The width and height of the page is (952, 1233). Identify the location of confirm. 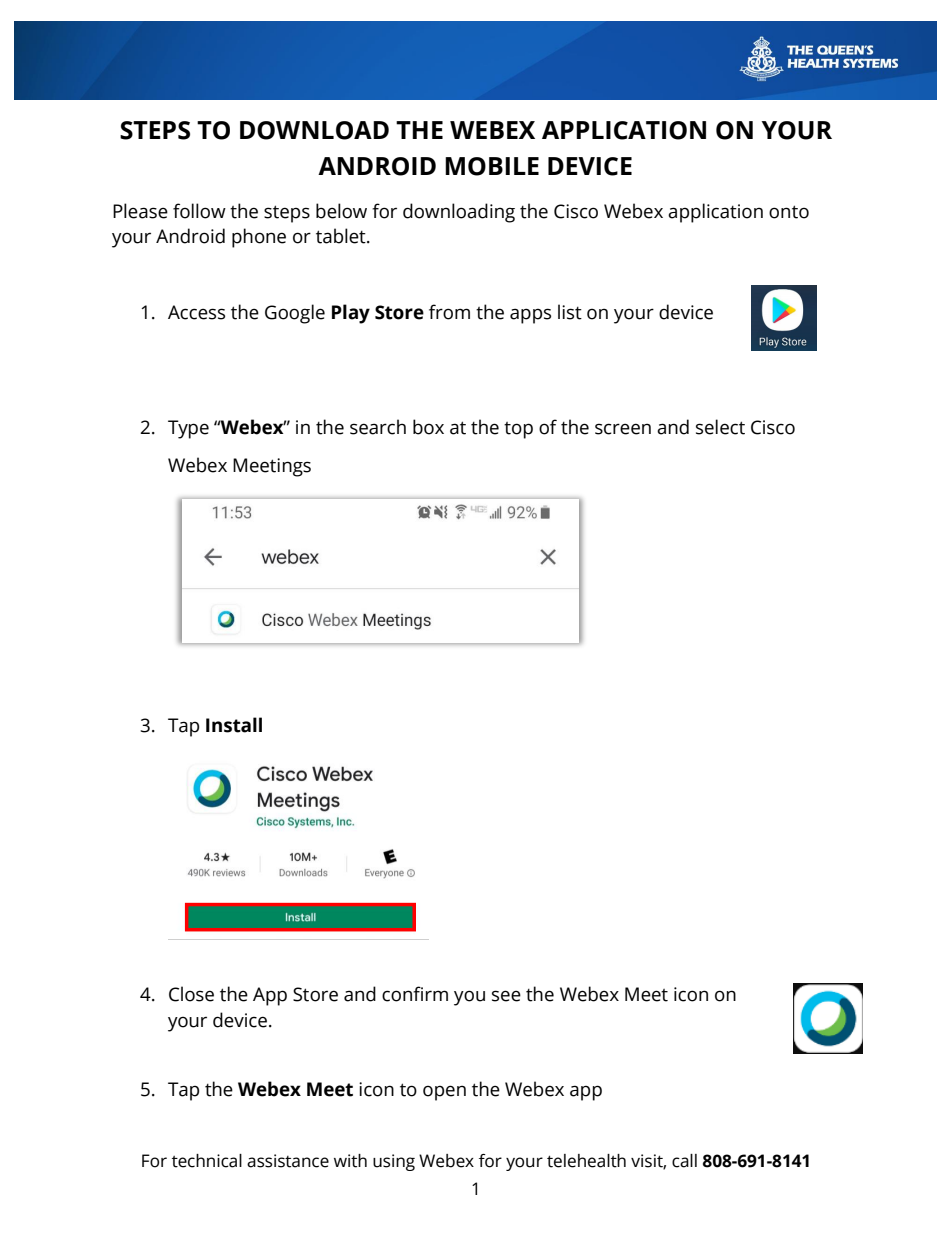
(415, 994).
